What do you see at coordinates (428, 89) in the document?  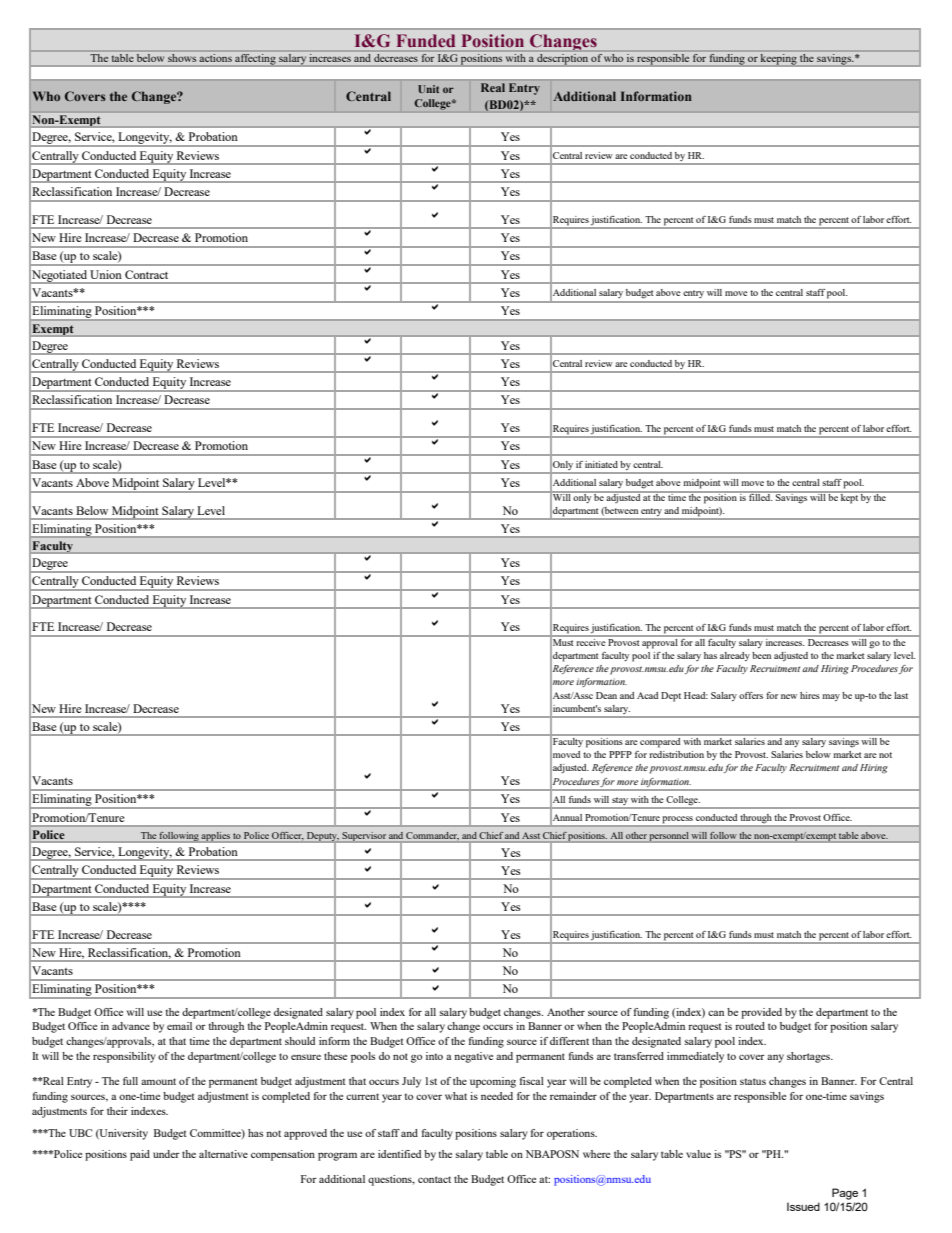 I see `Unit` at bounding box center [428, 89].
